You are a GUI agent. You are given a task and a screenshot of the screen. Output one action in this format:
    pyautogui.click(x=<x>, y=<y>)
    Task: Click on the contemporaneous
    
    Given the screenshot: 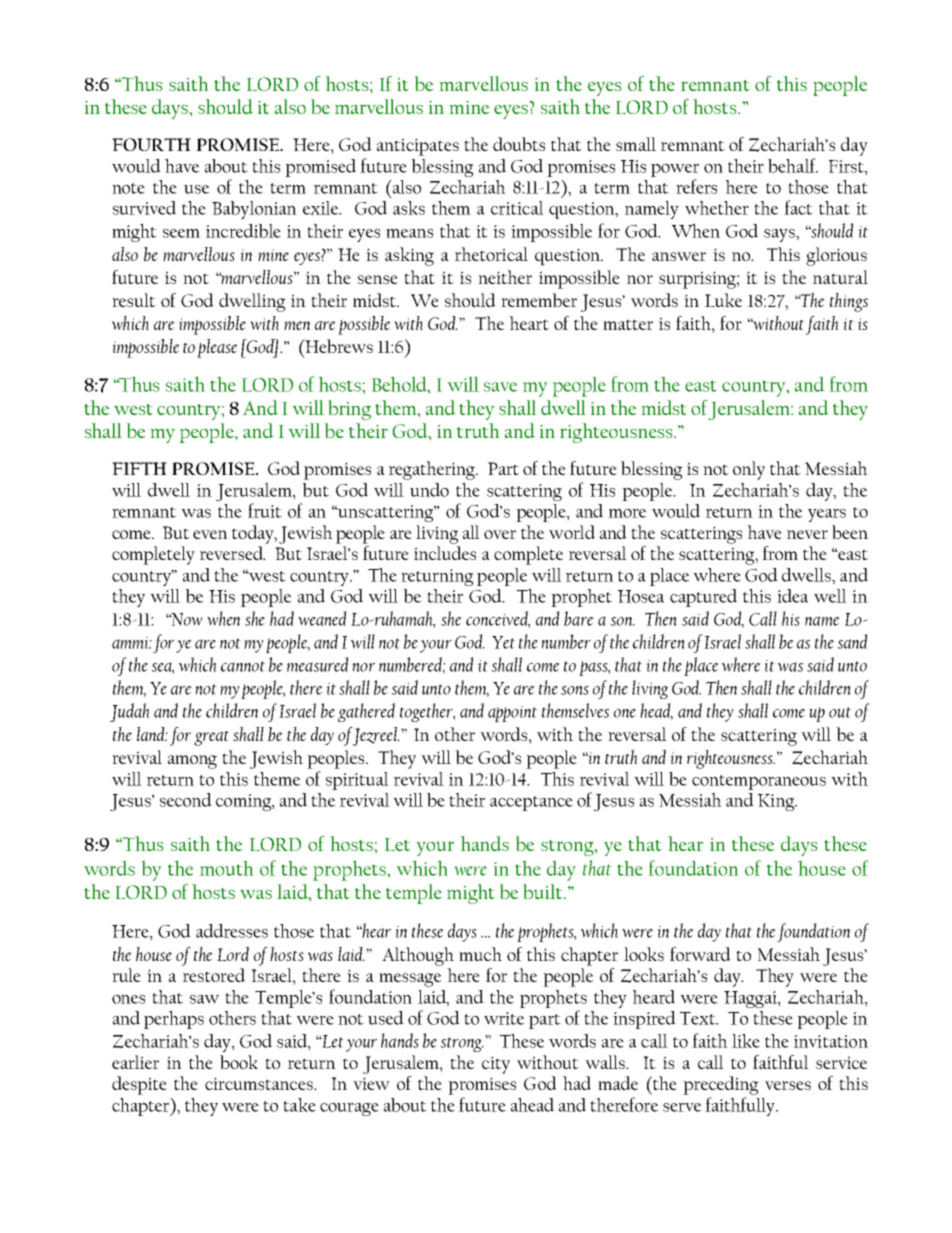 What is the action you would take?
    pyautogui.click(x=759, y=782)
